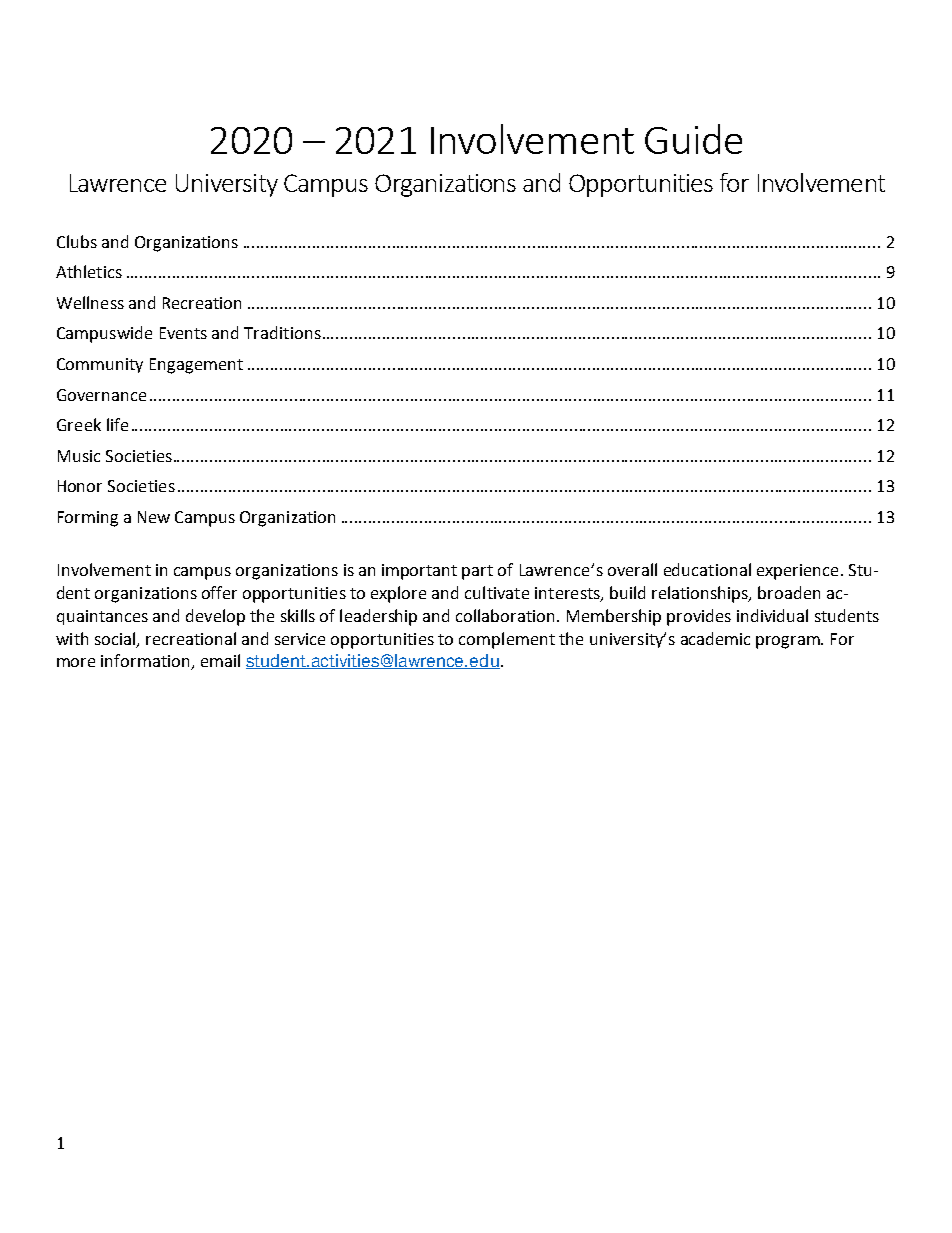 This screenshot has width=952, height=1233. Describe the element at coordinates (90, 302) in the screenshot. I see `Wellness` at that location.
